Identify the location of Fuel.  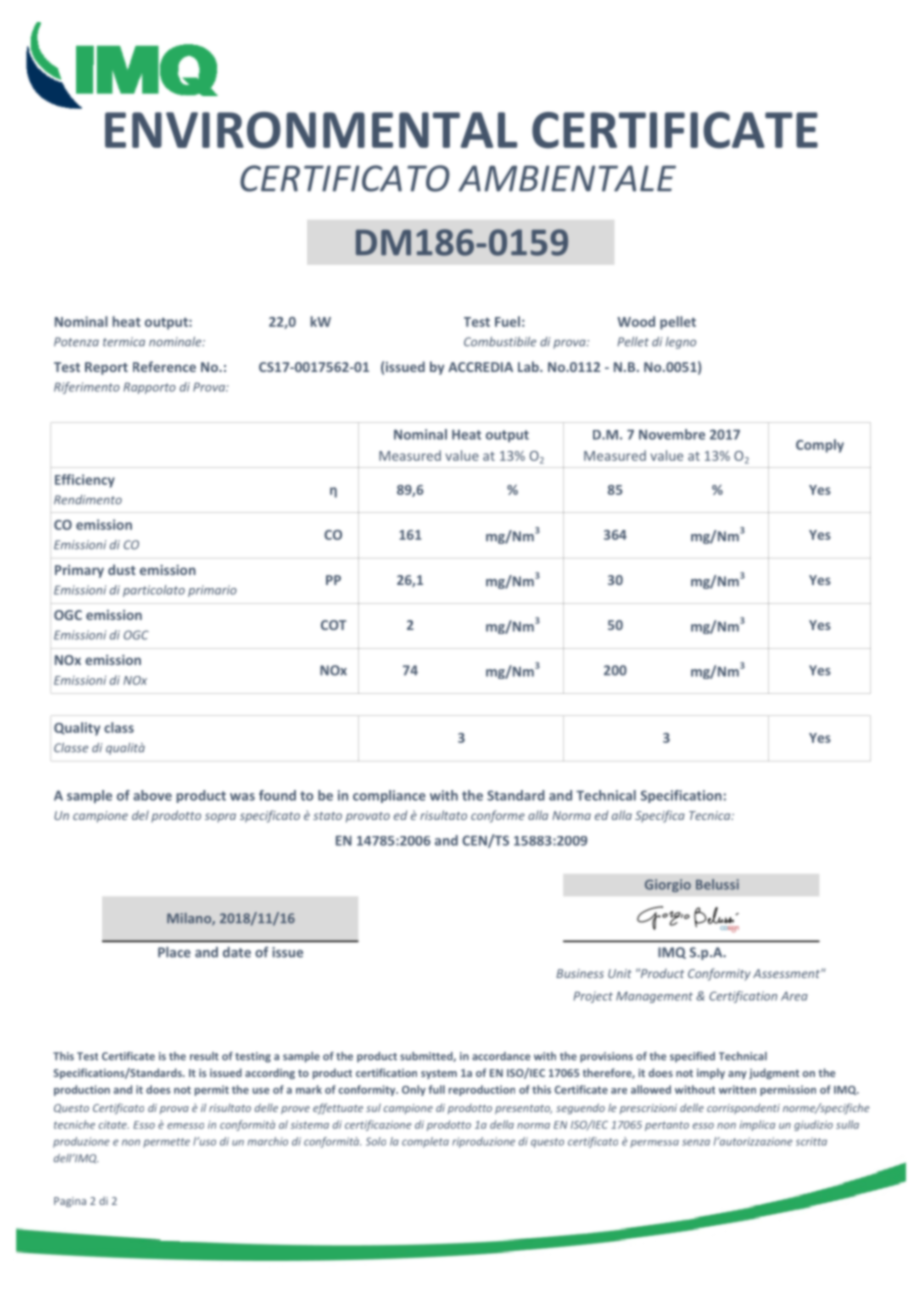
(507, 321).
